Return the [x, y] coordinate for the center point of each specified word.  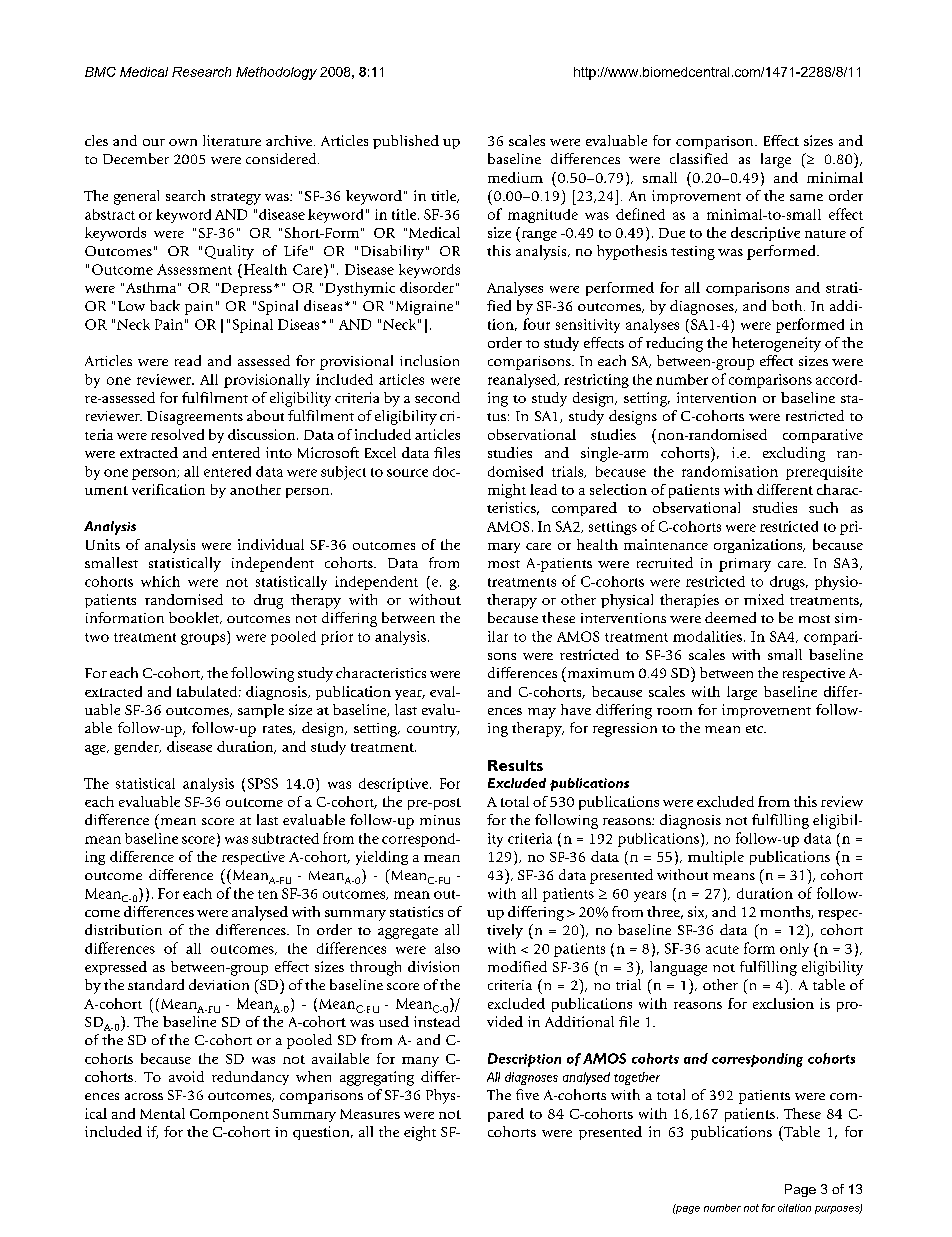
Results [515, 765]
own [183, 142]
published [406, 142]
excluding [794, 454]
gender [137, 748]
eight [420, 1133]
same [806, 197]
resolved [177, 434]
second [437, 397]
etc [756, 729]
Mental [162, 1113]
